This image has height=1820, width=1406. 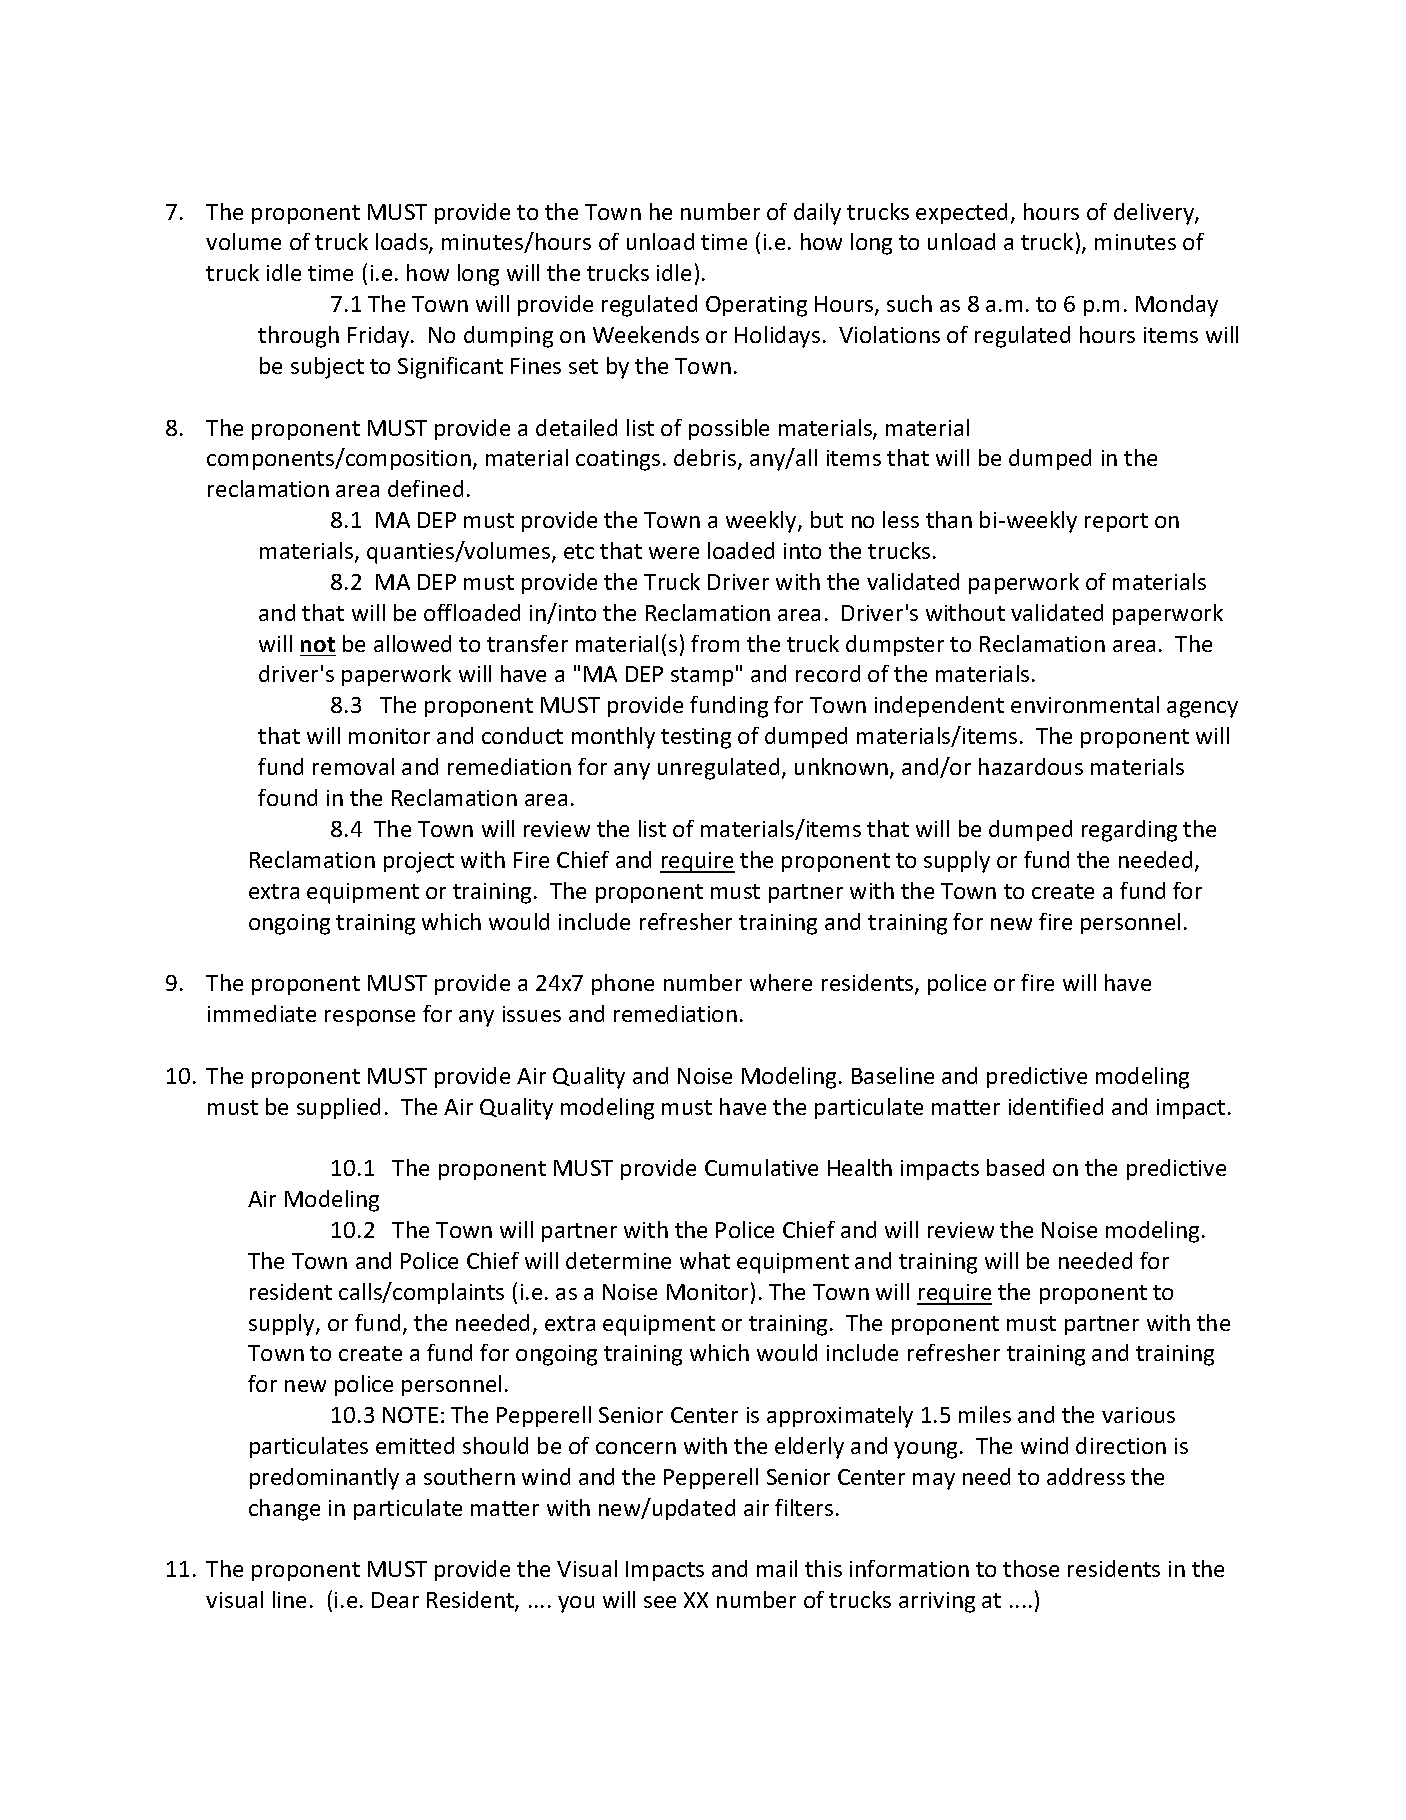 What do you see at coordinates (1177, 306) in the image?
I see `Monday` at bounding box center [1177, 306].
